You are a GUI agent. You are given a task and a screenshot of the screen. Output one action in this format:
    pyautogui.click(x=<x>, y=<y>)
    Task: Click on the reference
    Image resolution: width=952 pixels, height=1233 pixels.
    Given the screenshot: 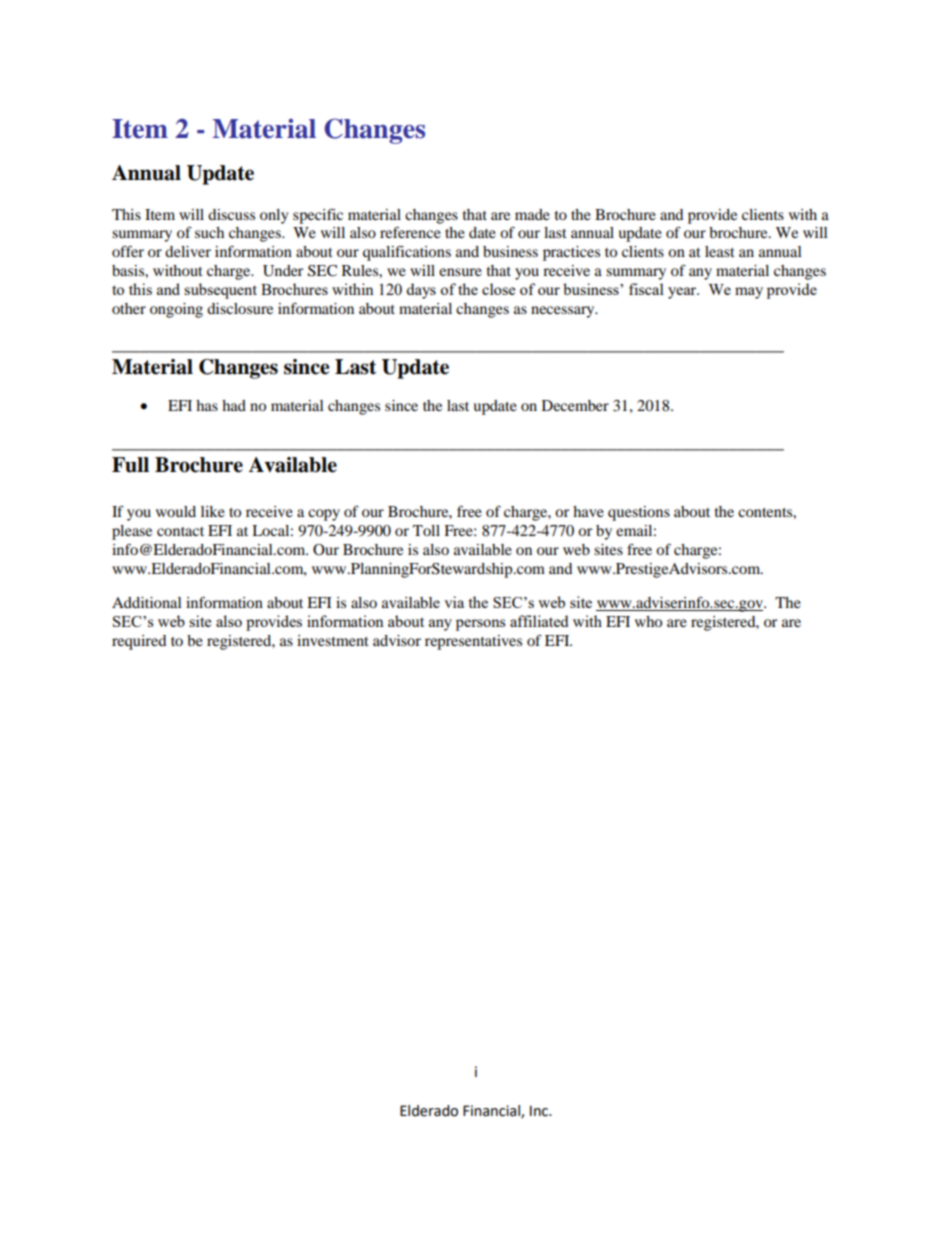 What is the action you would take?
    pyautogui.click(x=410, y=232)
